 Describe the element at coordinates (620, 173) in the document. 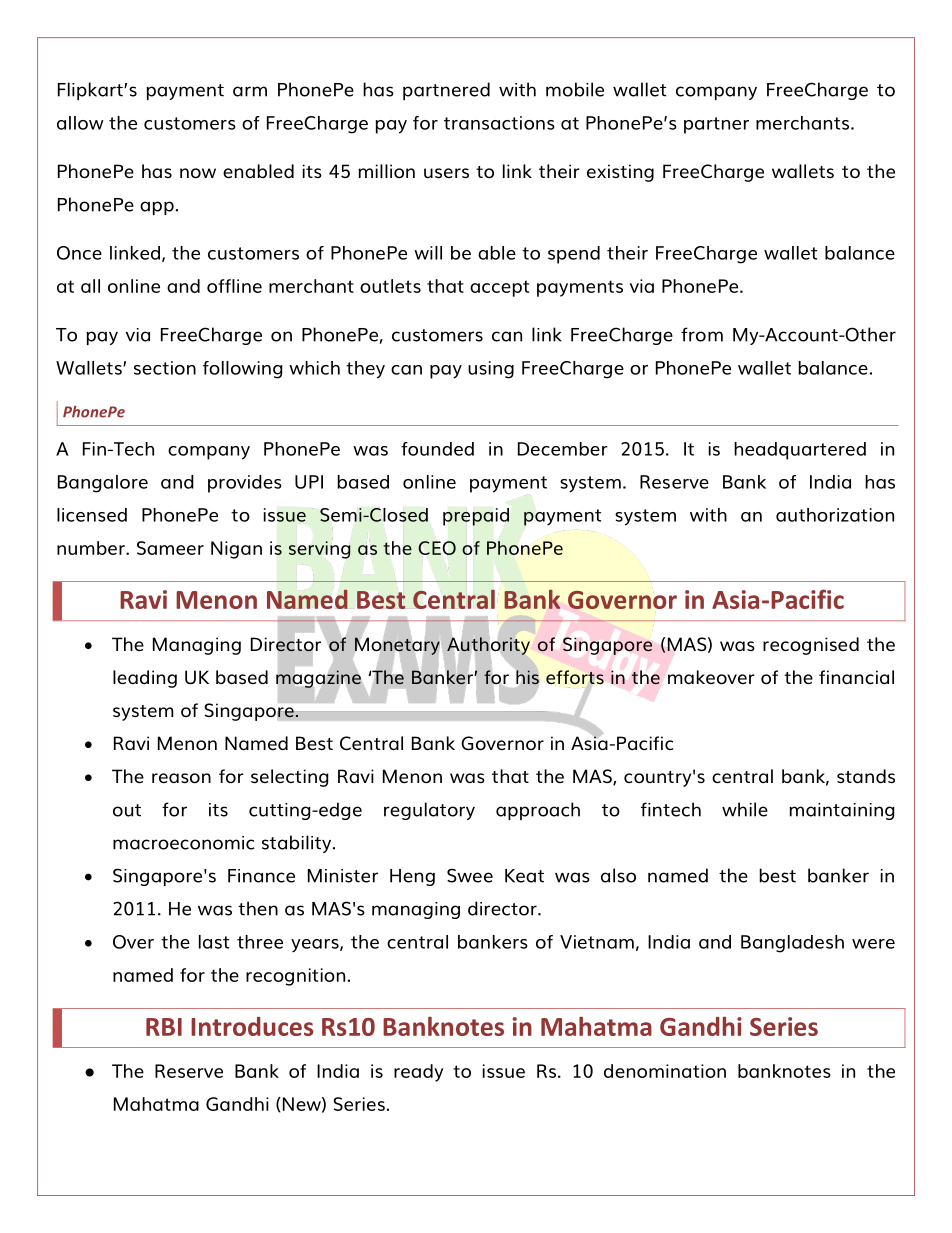

I see `existing` at that location.
